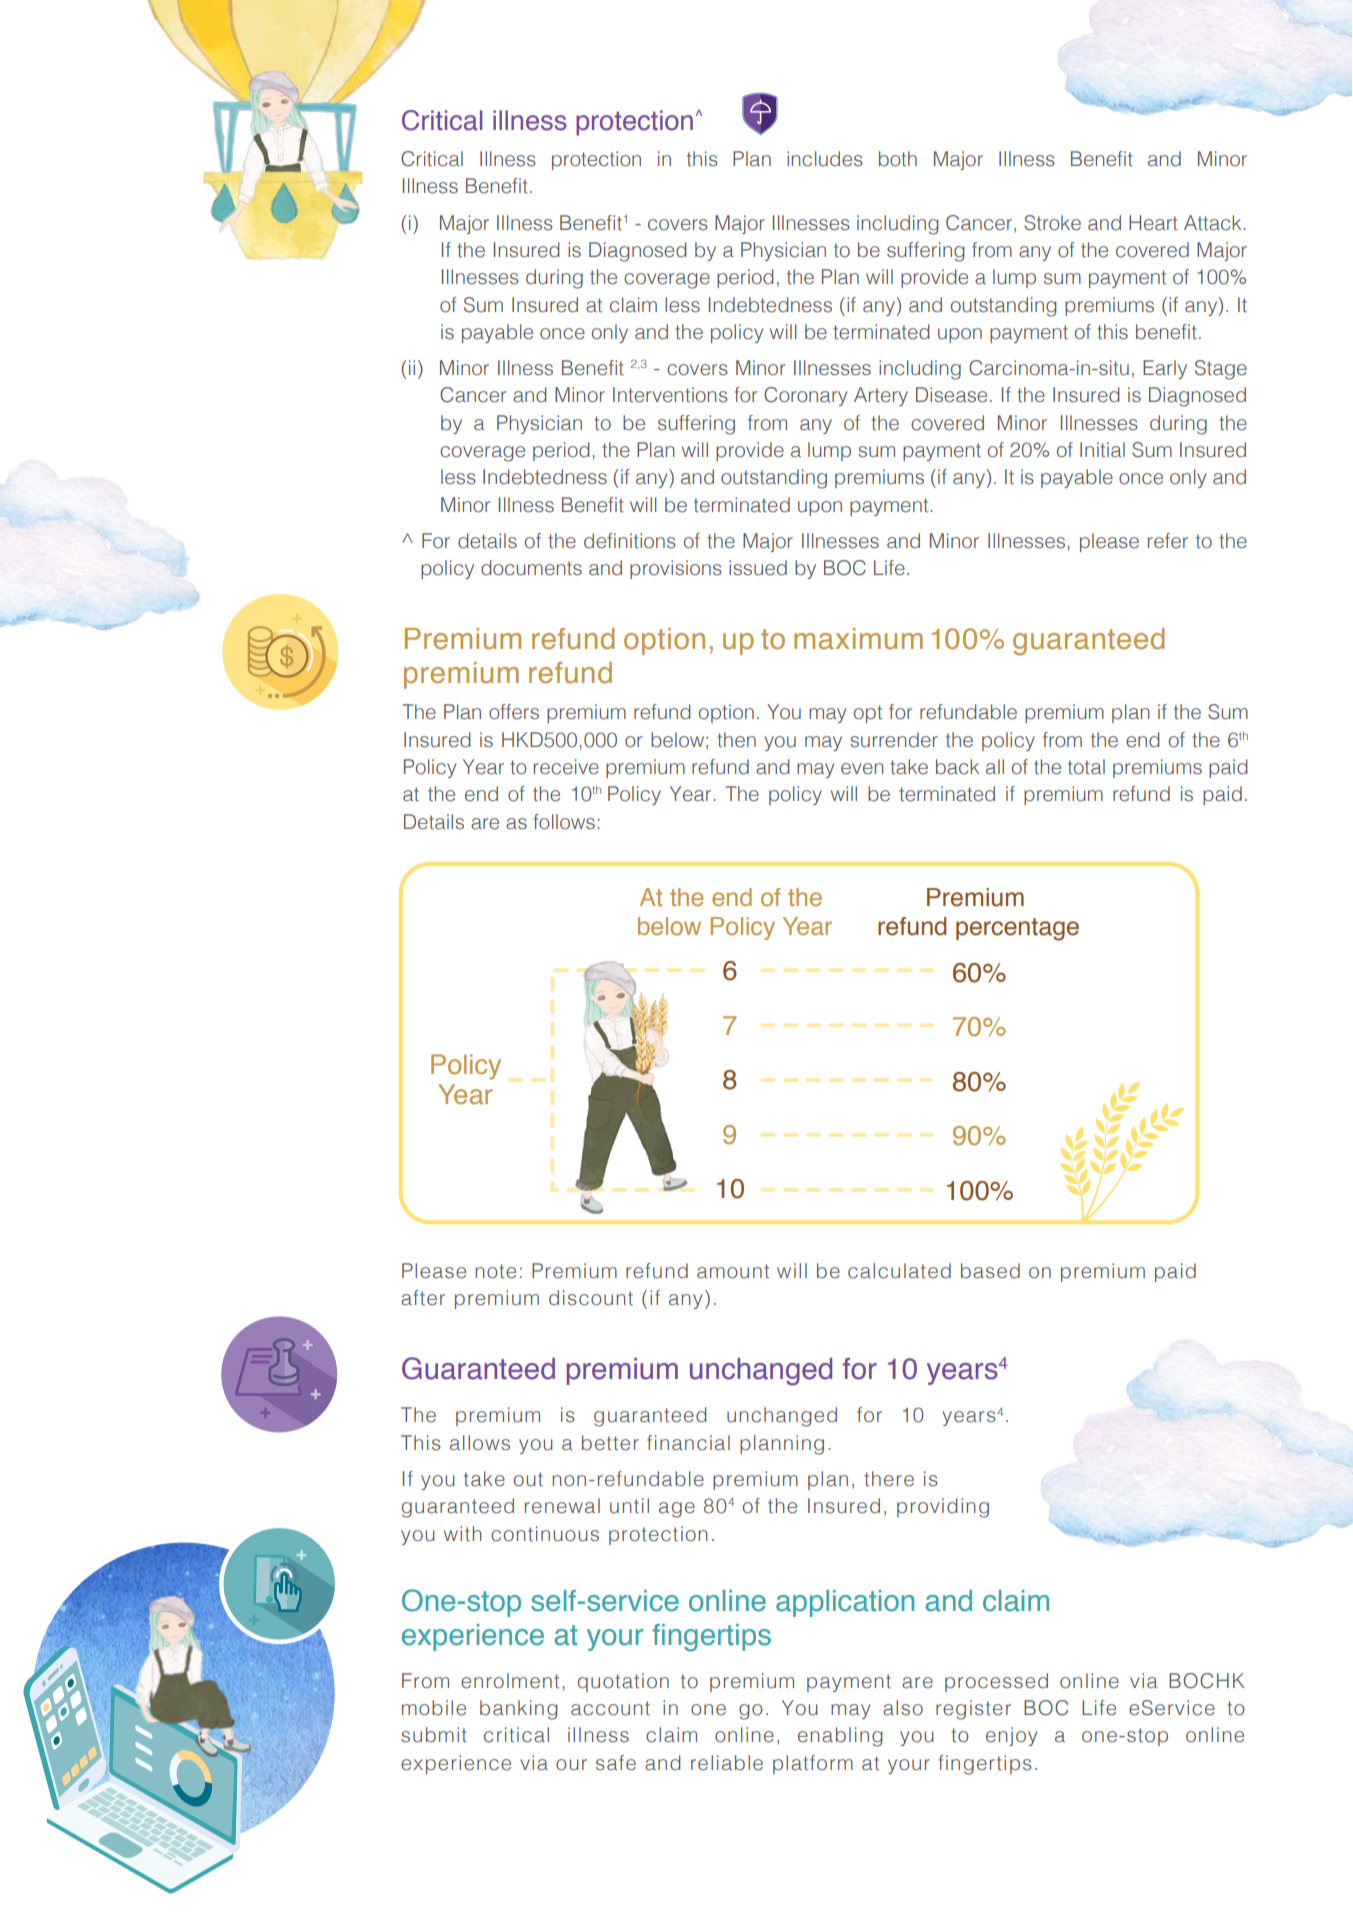 This document has width=1353, height=1913. Describe the element at coordinates (840, 1737) in the document. I see `enabling` at that location.
